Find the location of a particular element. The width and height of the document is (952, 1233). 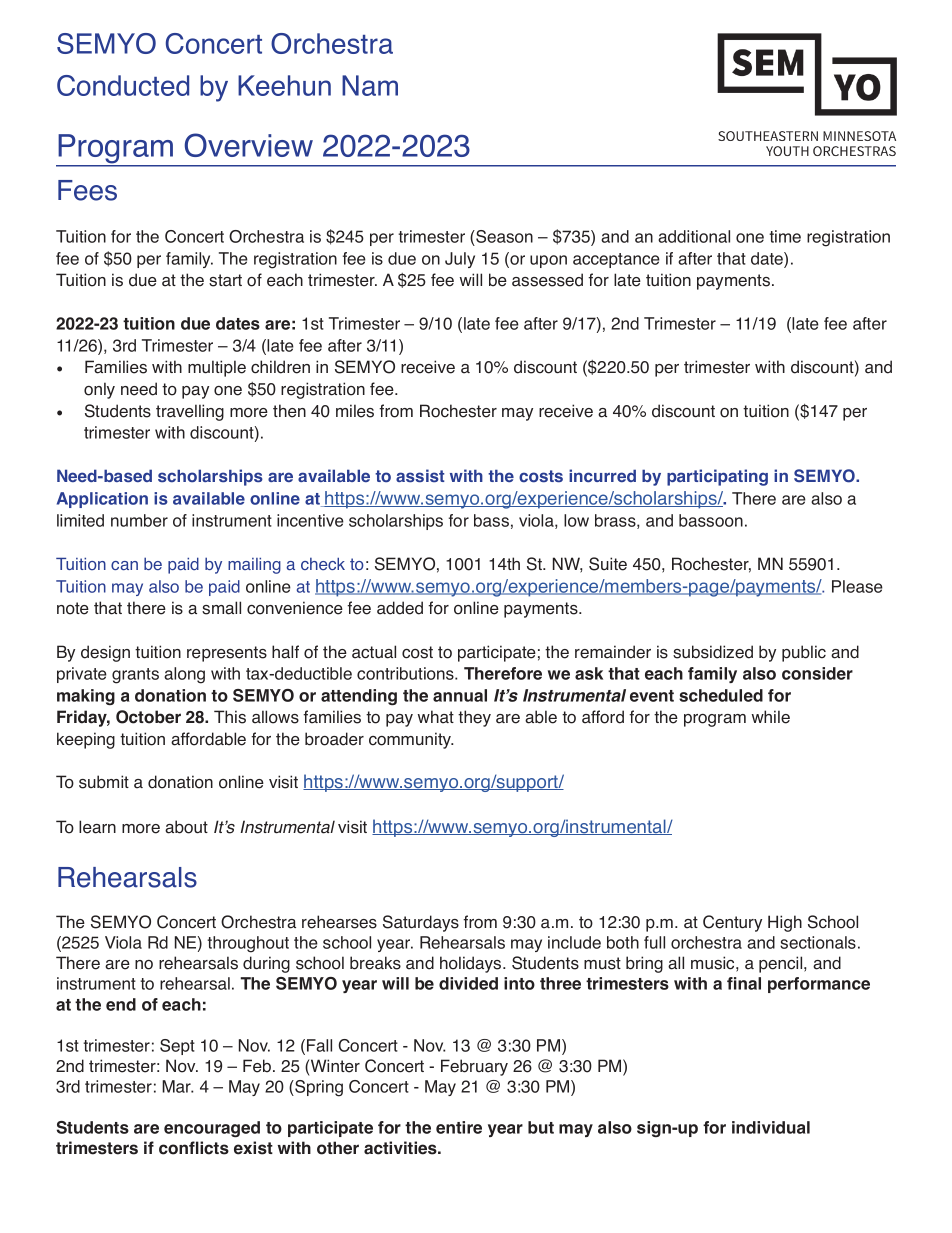

small is located at coordinates (221, 608).
